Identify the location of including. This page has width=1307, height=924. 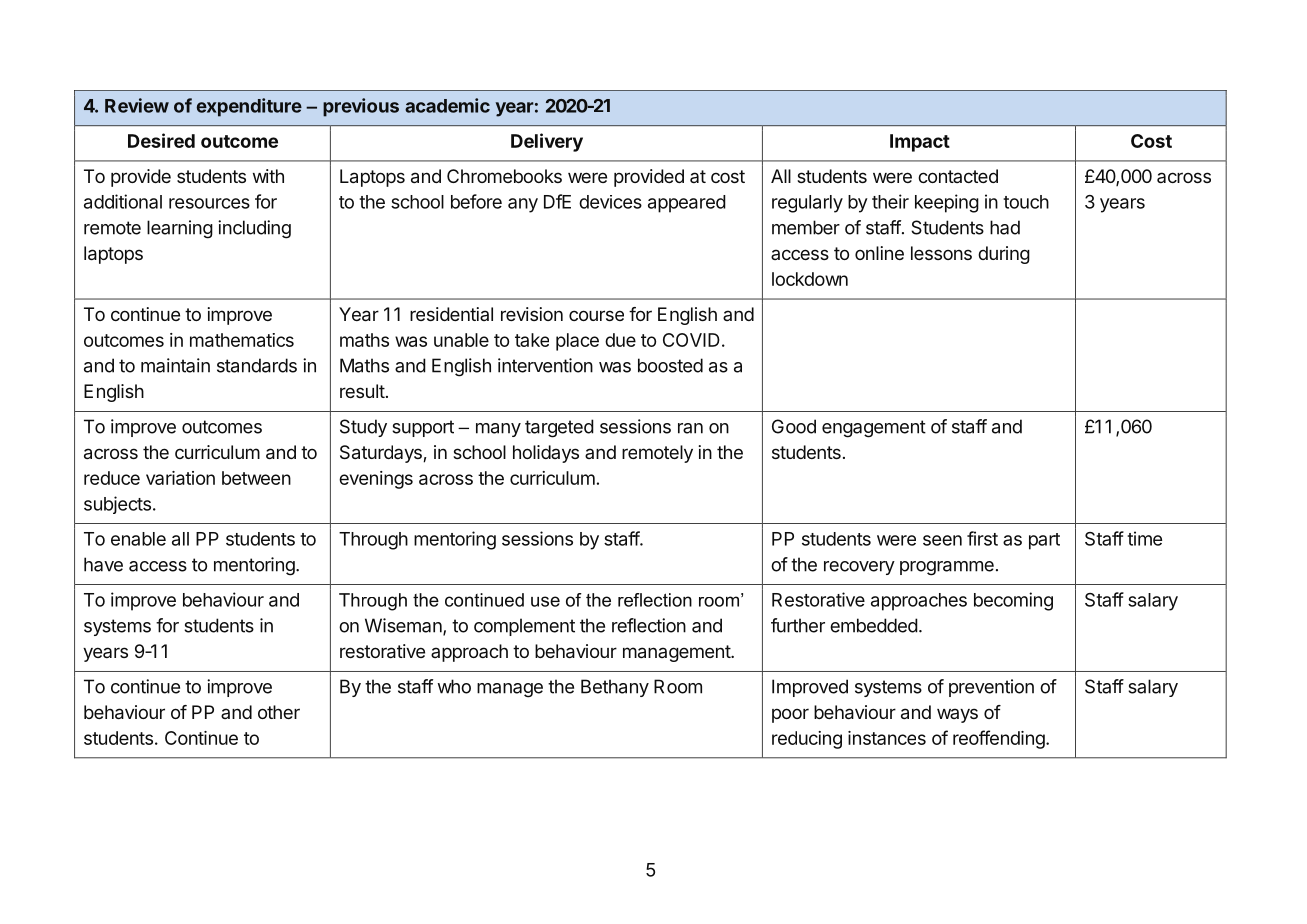
(254, 229).
